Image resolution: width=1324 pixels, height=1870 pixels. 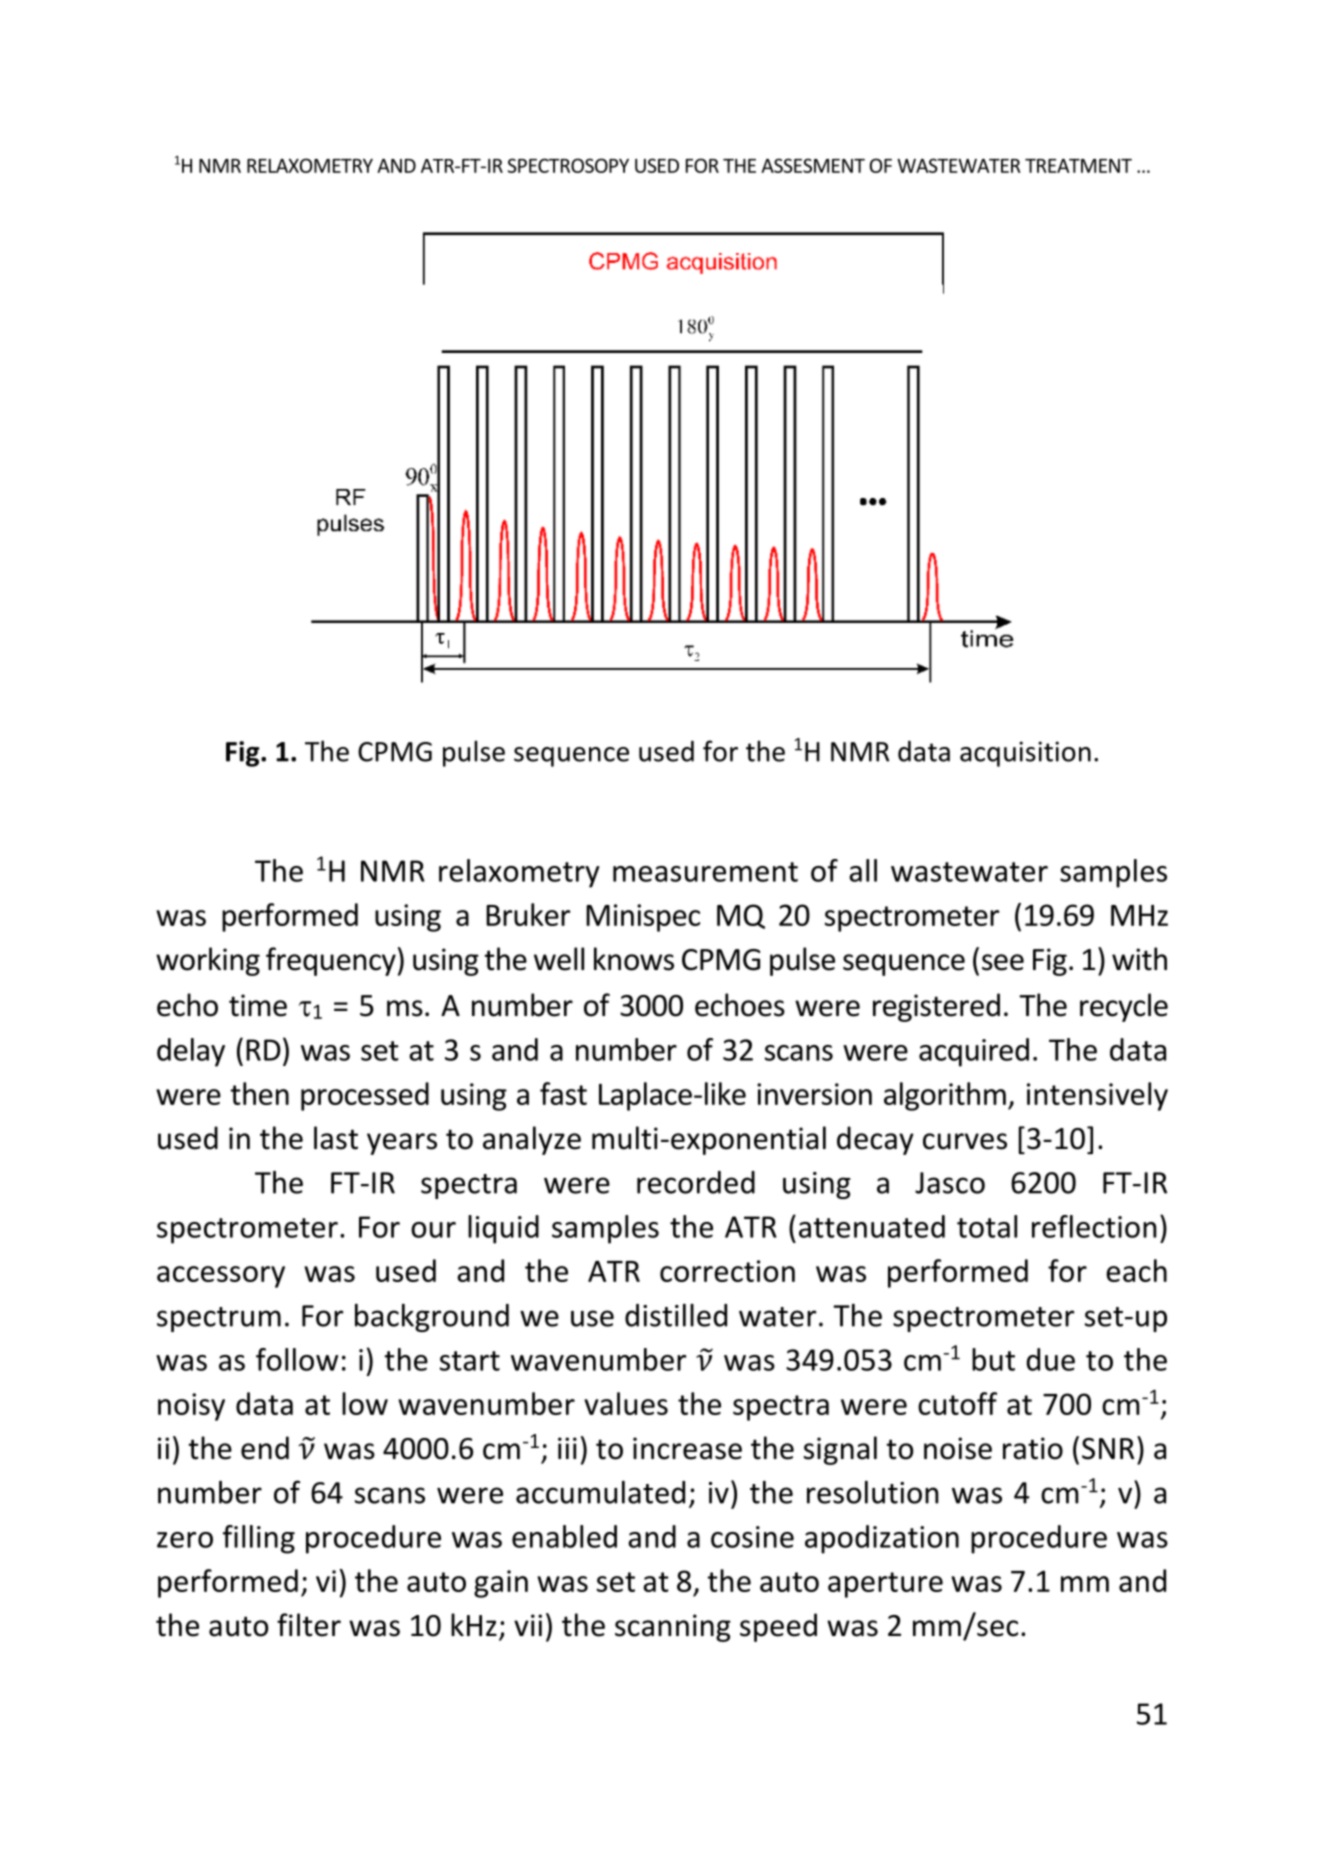 I want to click on filter, so click(x=309, y=1625).
